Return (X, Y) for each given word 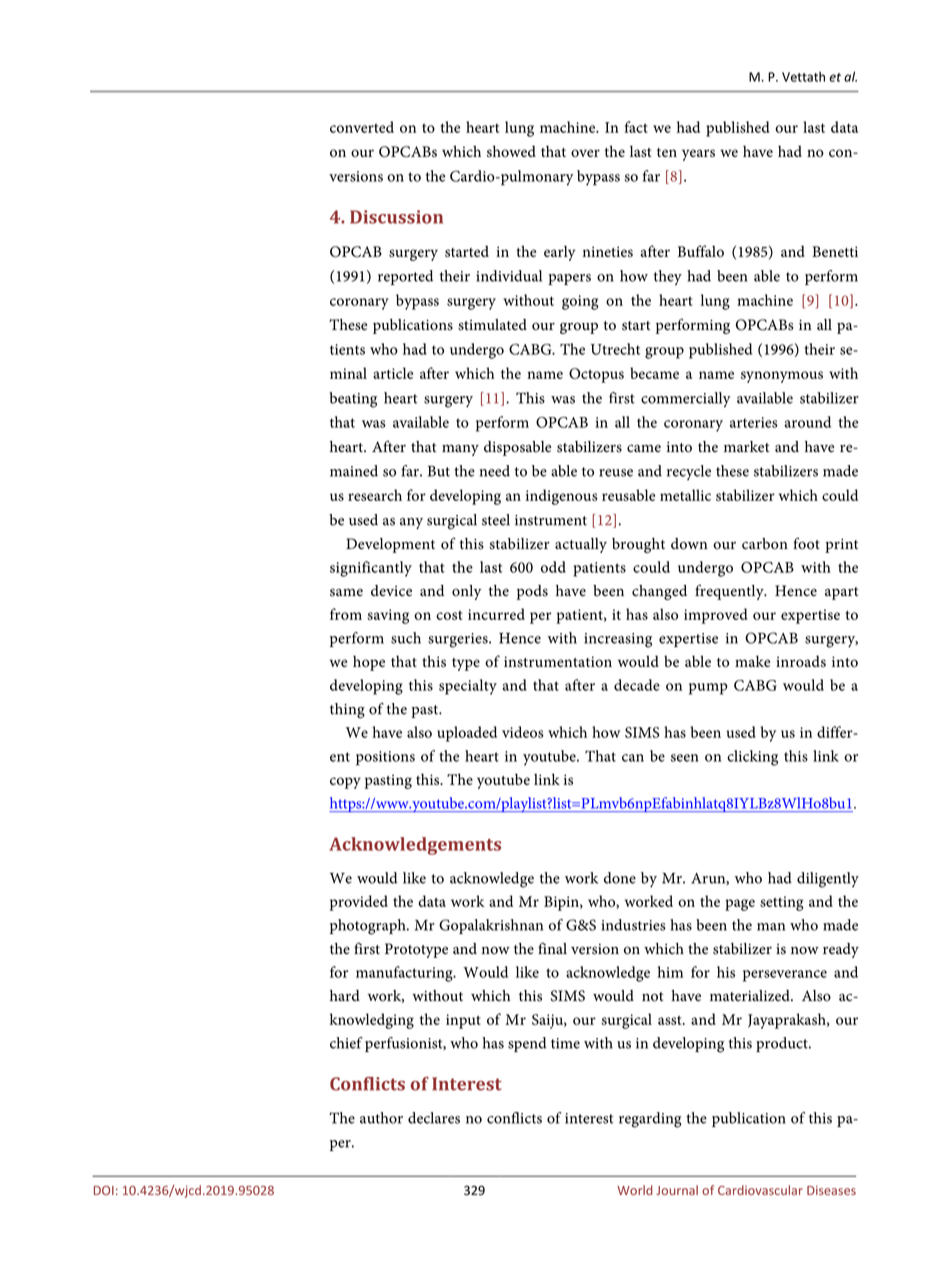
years (698, 155)
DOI (104, 1190)
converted (362, 127)
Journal (677, 1190)
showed (511, 151)
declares (434, 1118)
